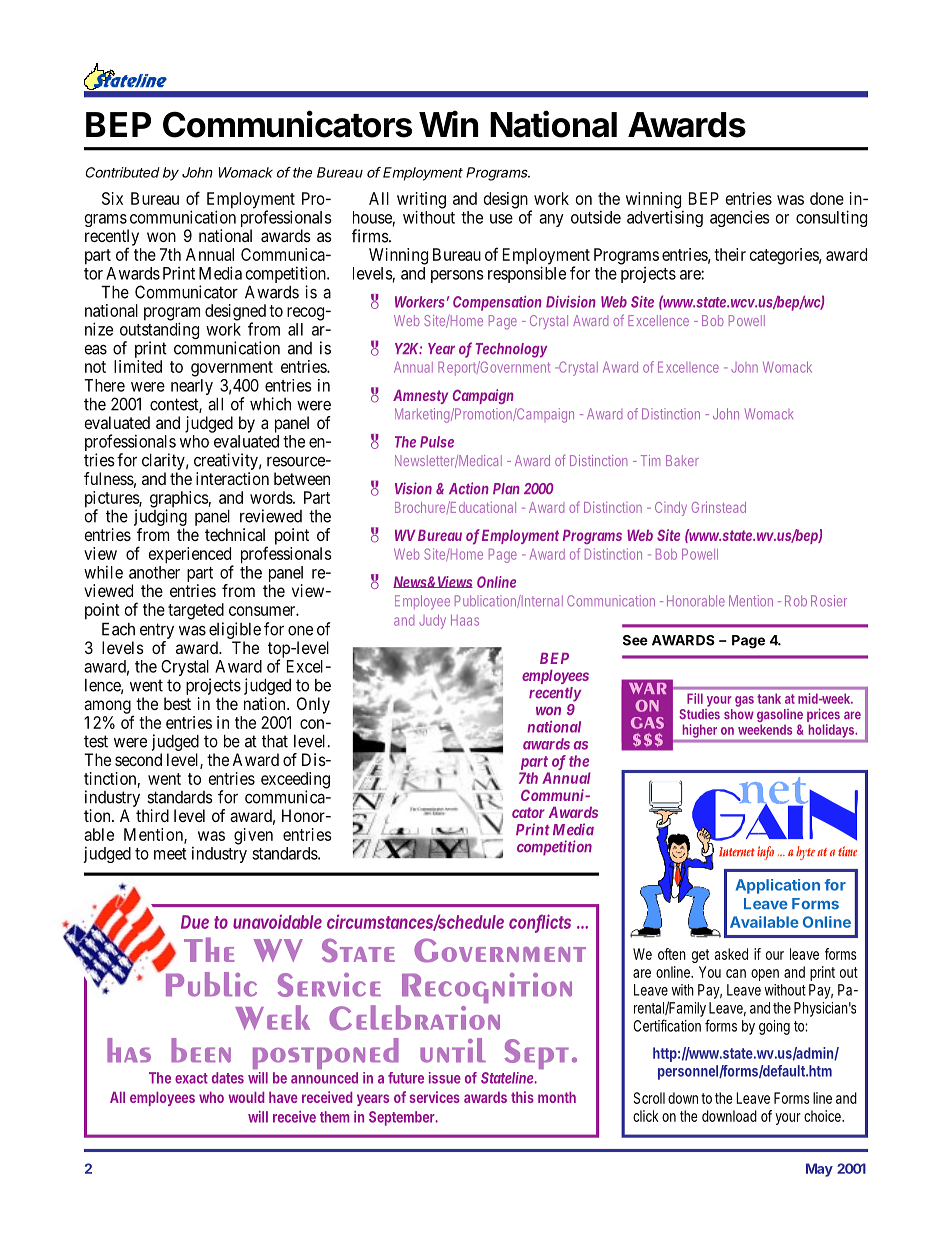 This screenshot has height=1233, width=952. What do you see at coordinates (635, 640) in the screenshot?
I see `See` at bounding box center [635, 640].
